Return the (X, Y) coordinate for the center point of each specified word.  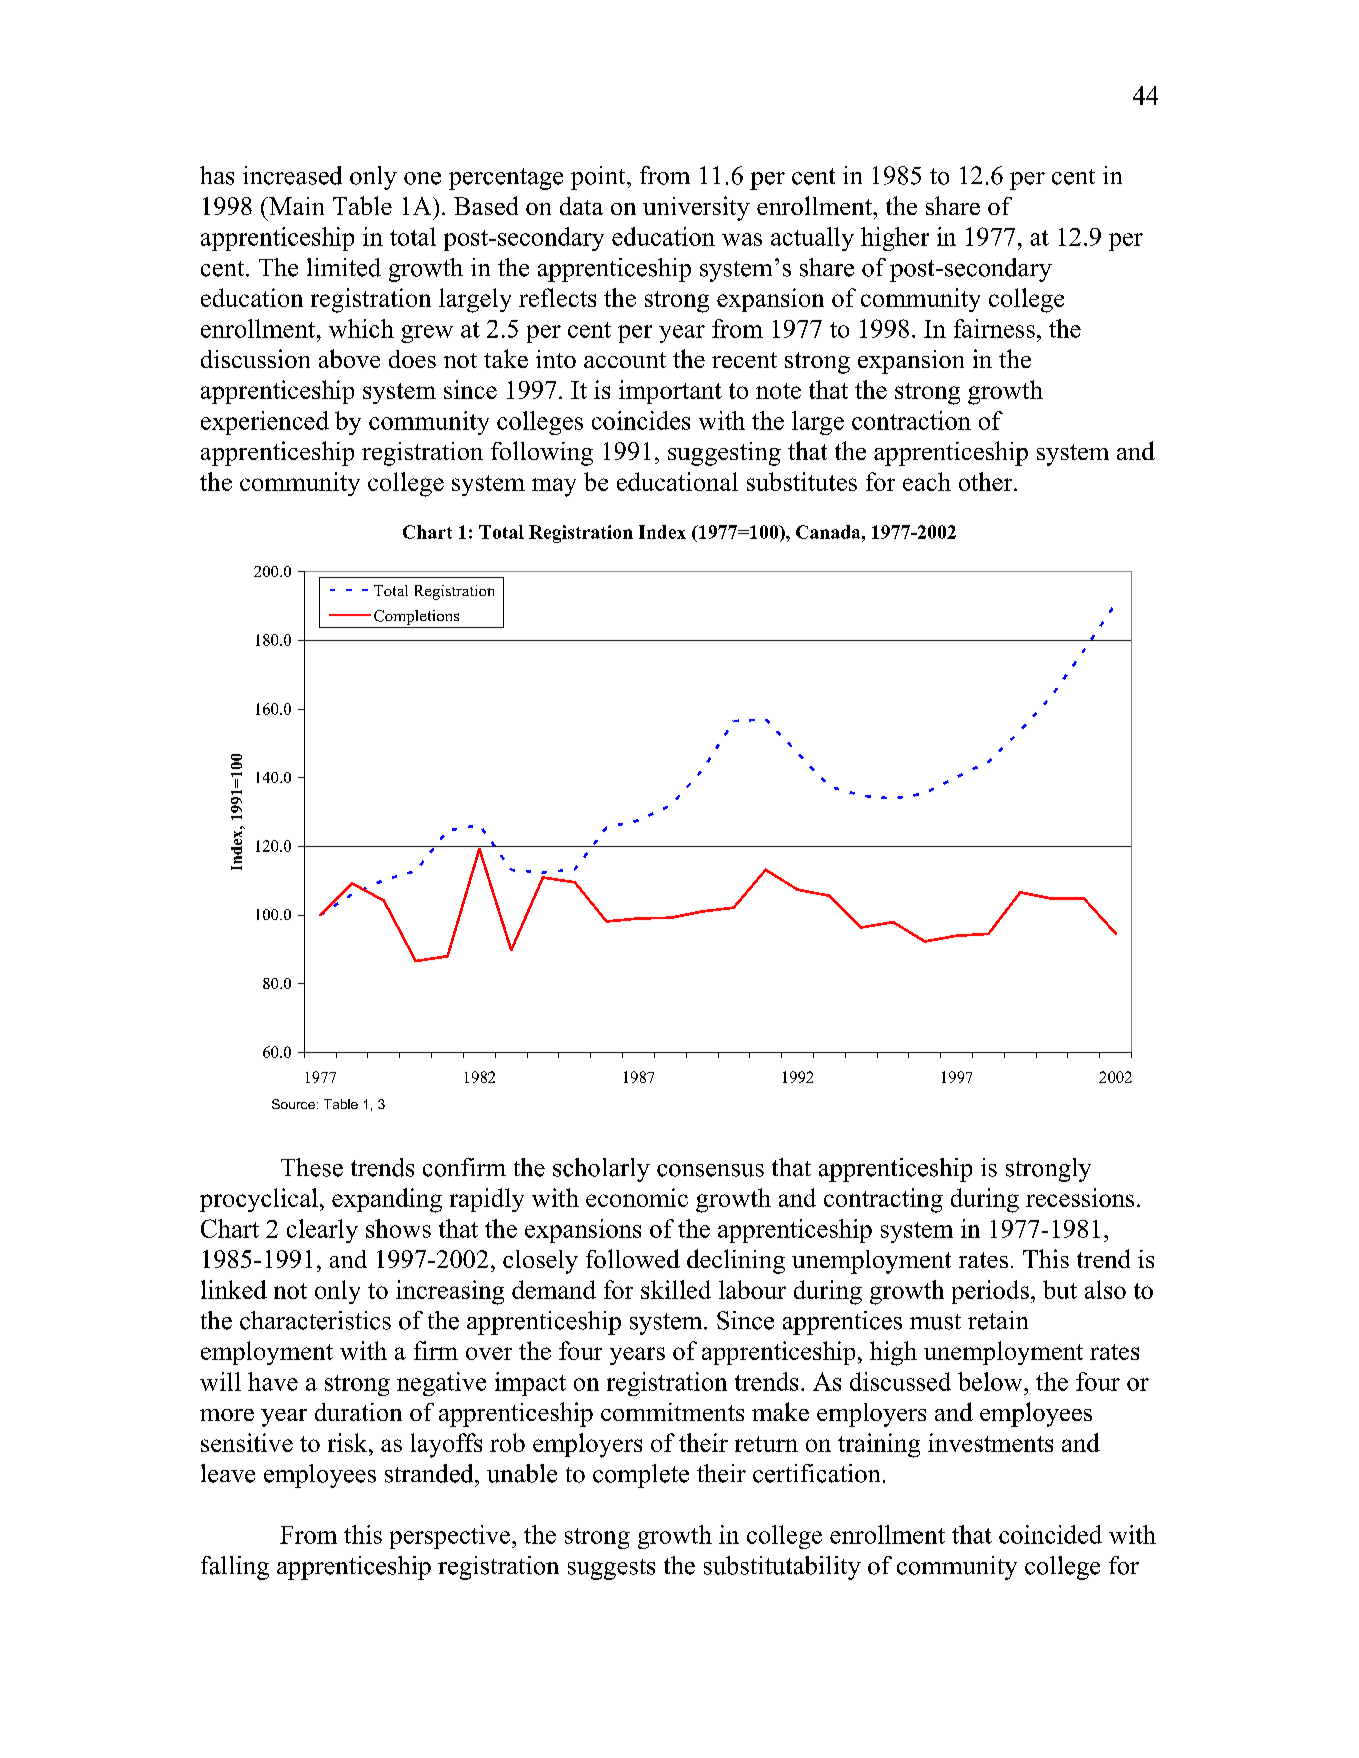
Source (293, 1104)
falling (235, 1568)
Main (295, 206)
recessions (1080, 1197)
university (696, 208)
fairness (994, 328)
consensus (710, 1170)
